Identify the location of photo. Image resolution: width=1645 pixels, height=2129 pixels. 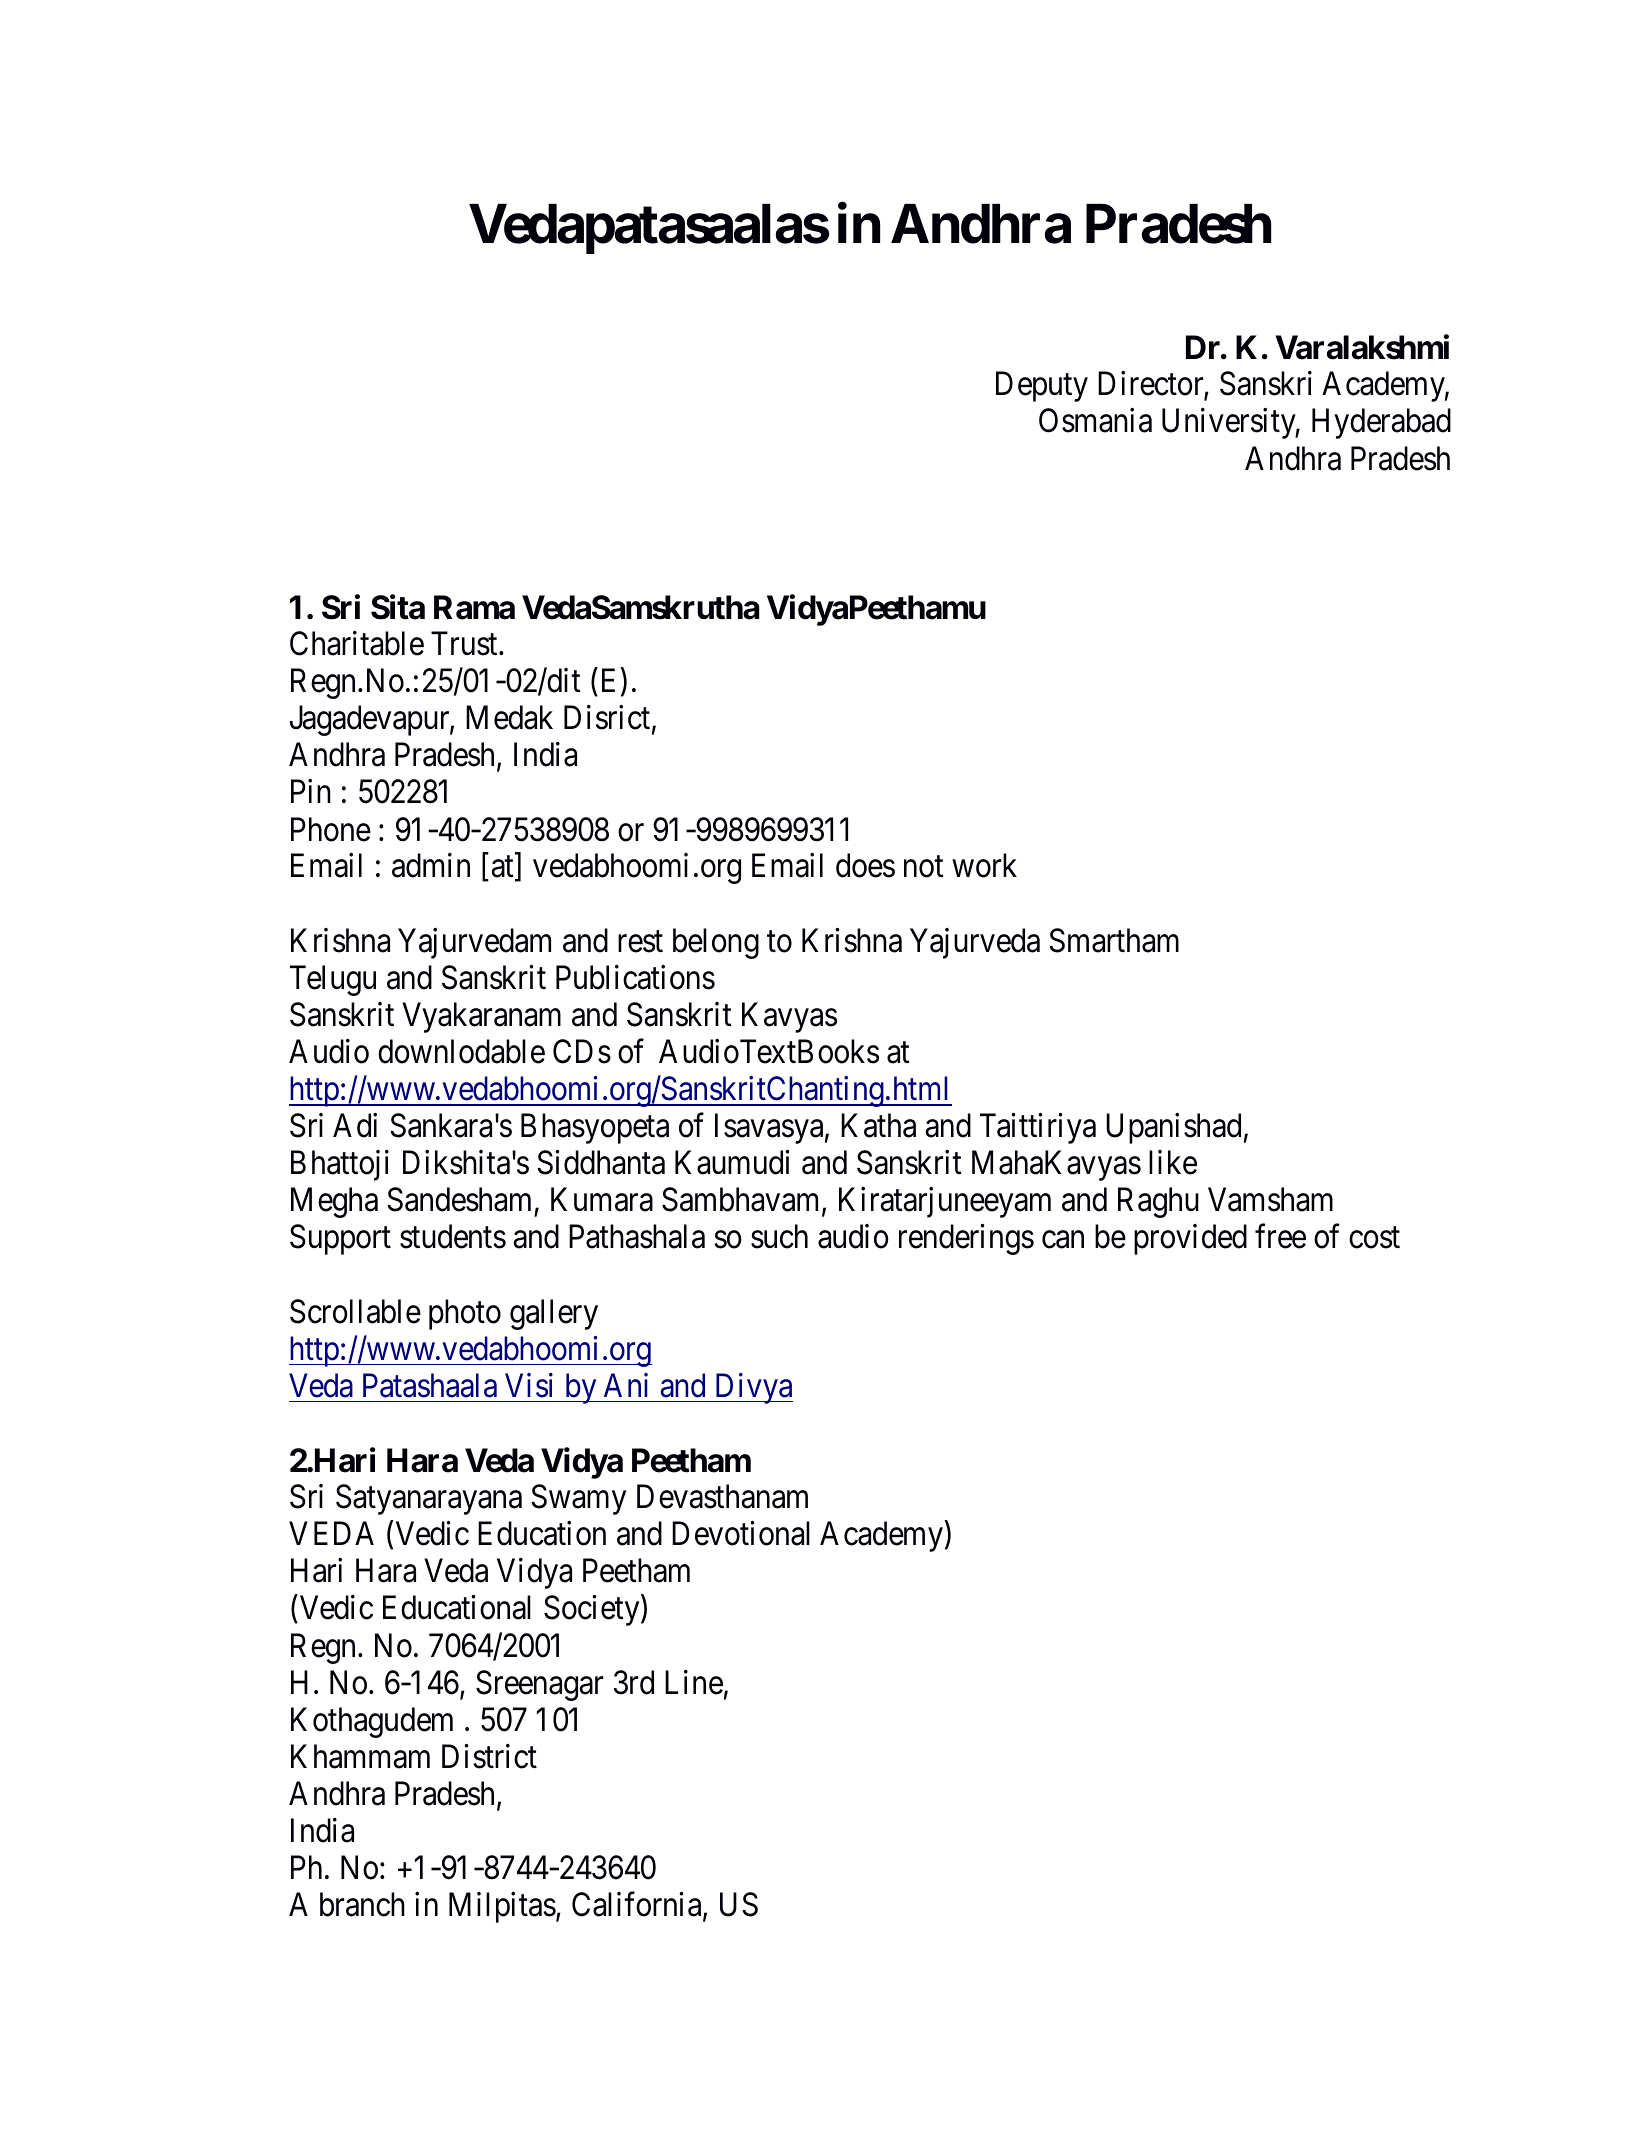
(465, 1314).
